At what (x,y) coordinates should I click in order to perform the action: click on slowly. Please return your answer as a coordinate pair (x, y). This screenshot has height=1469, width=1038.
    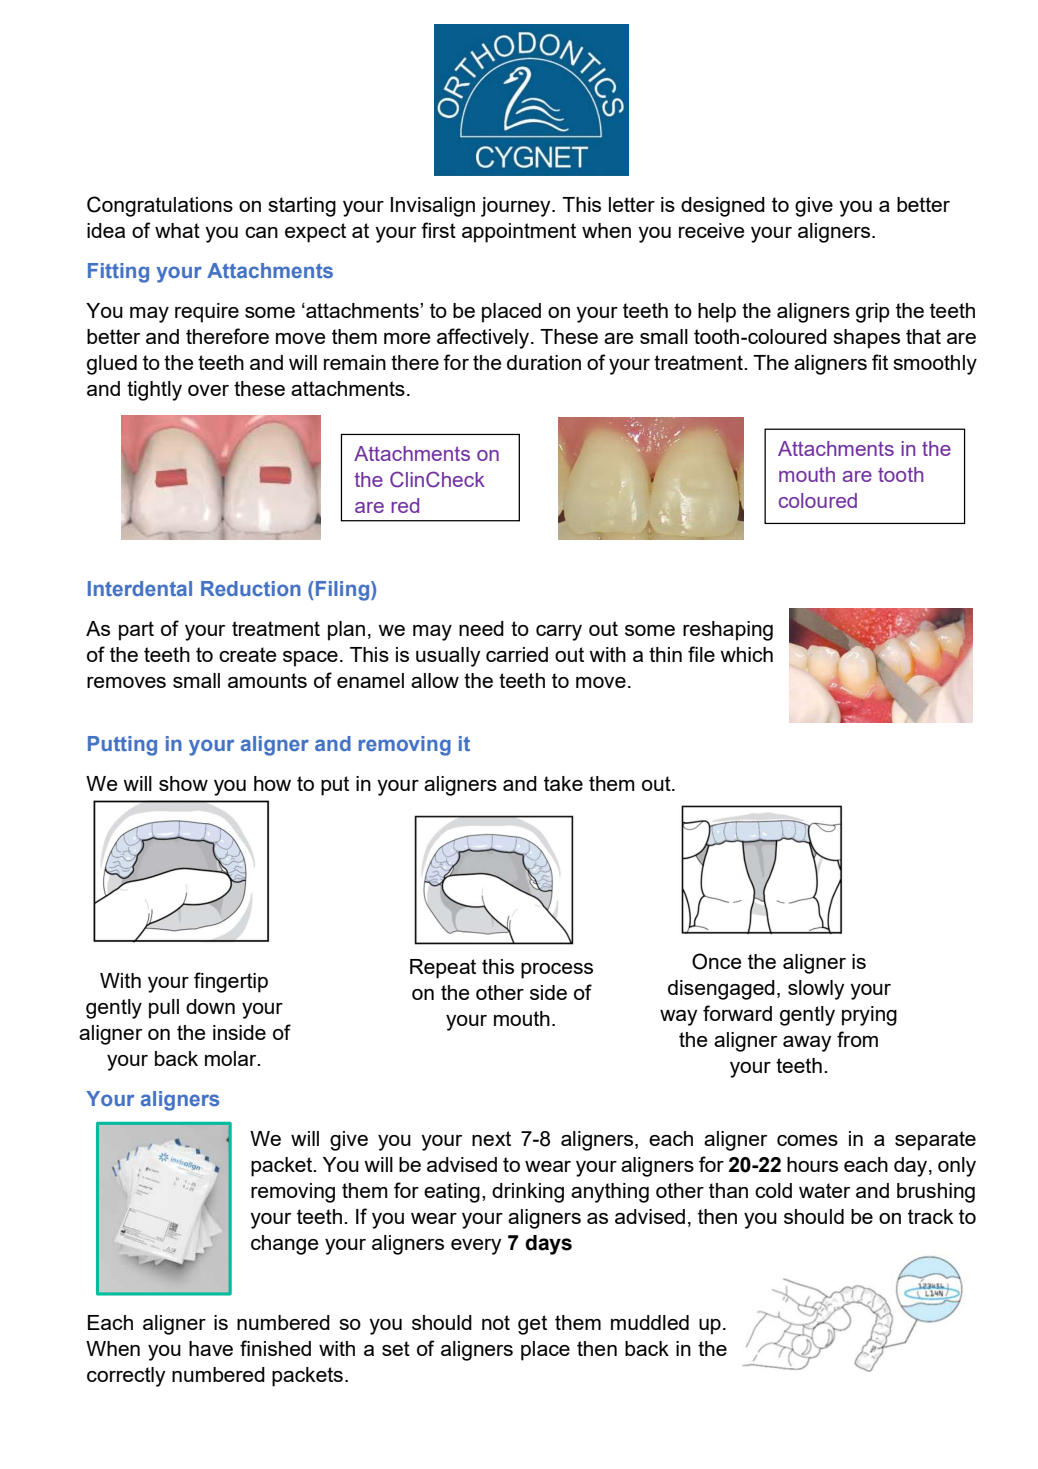
    Looking at the image, I should click on (816, 990).
